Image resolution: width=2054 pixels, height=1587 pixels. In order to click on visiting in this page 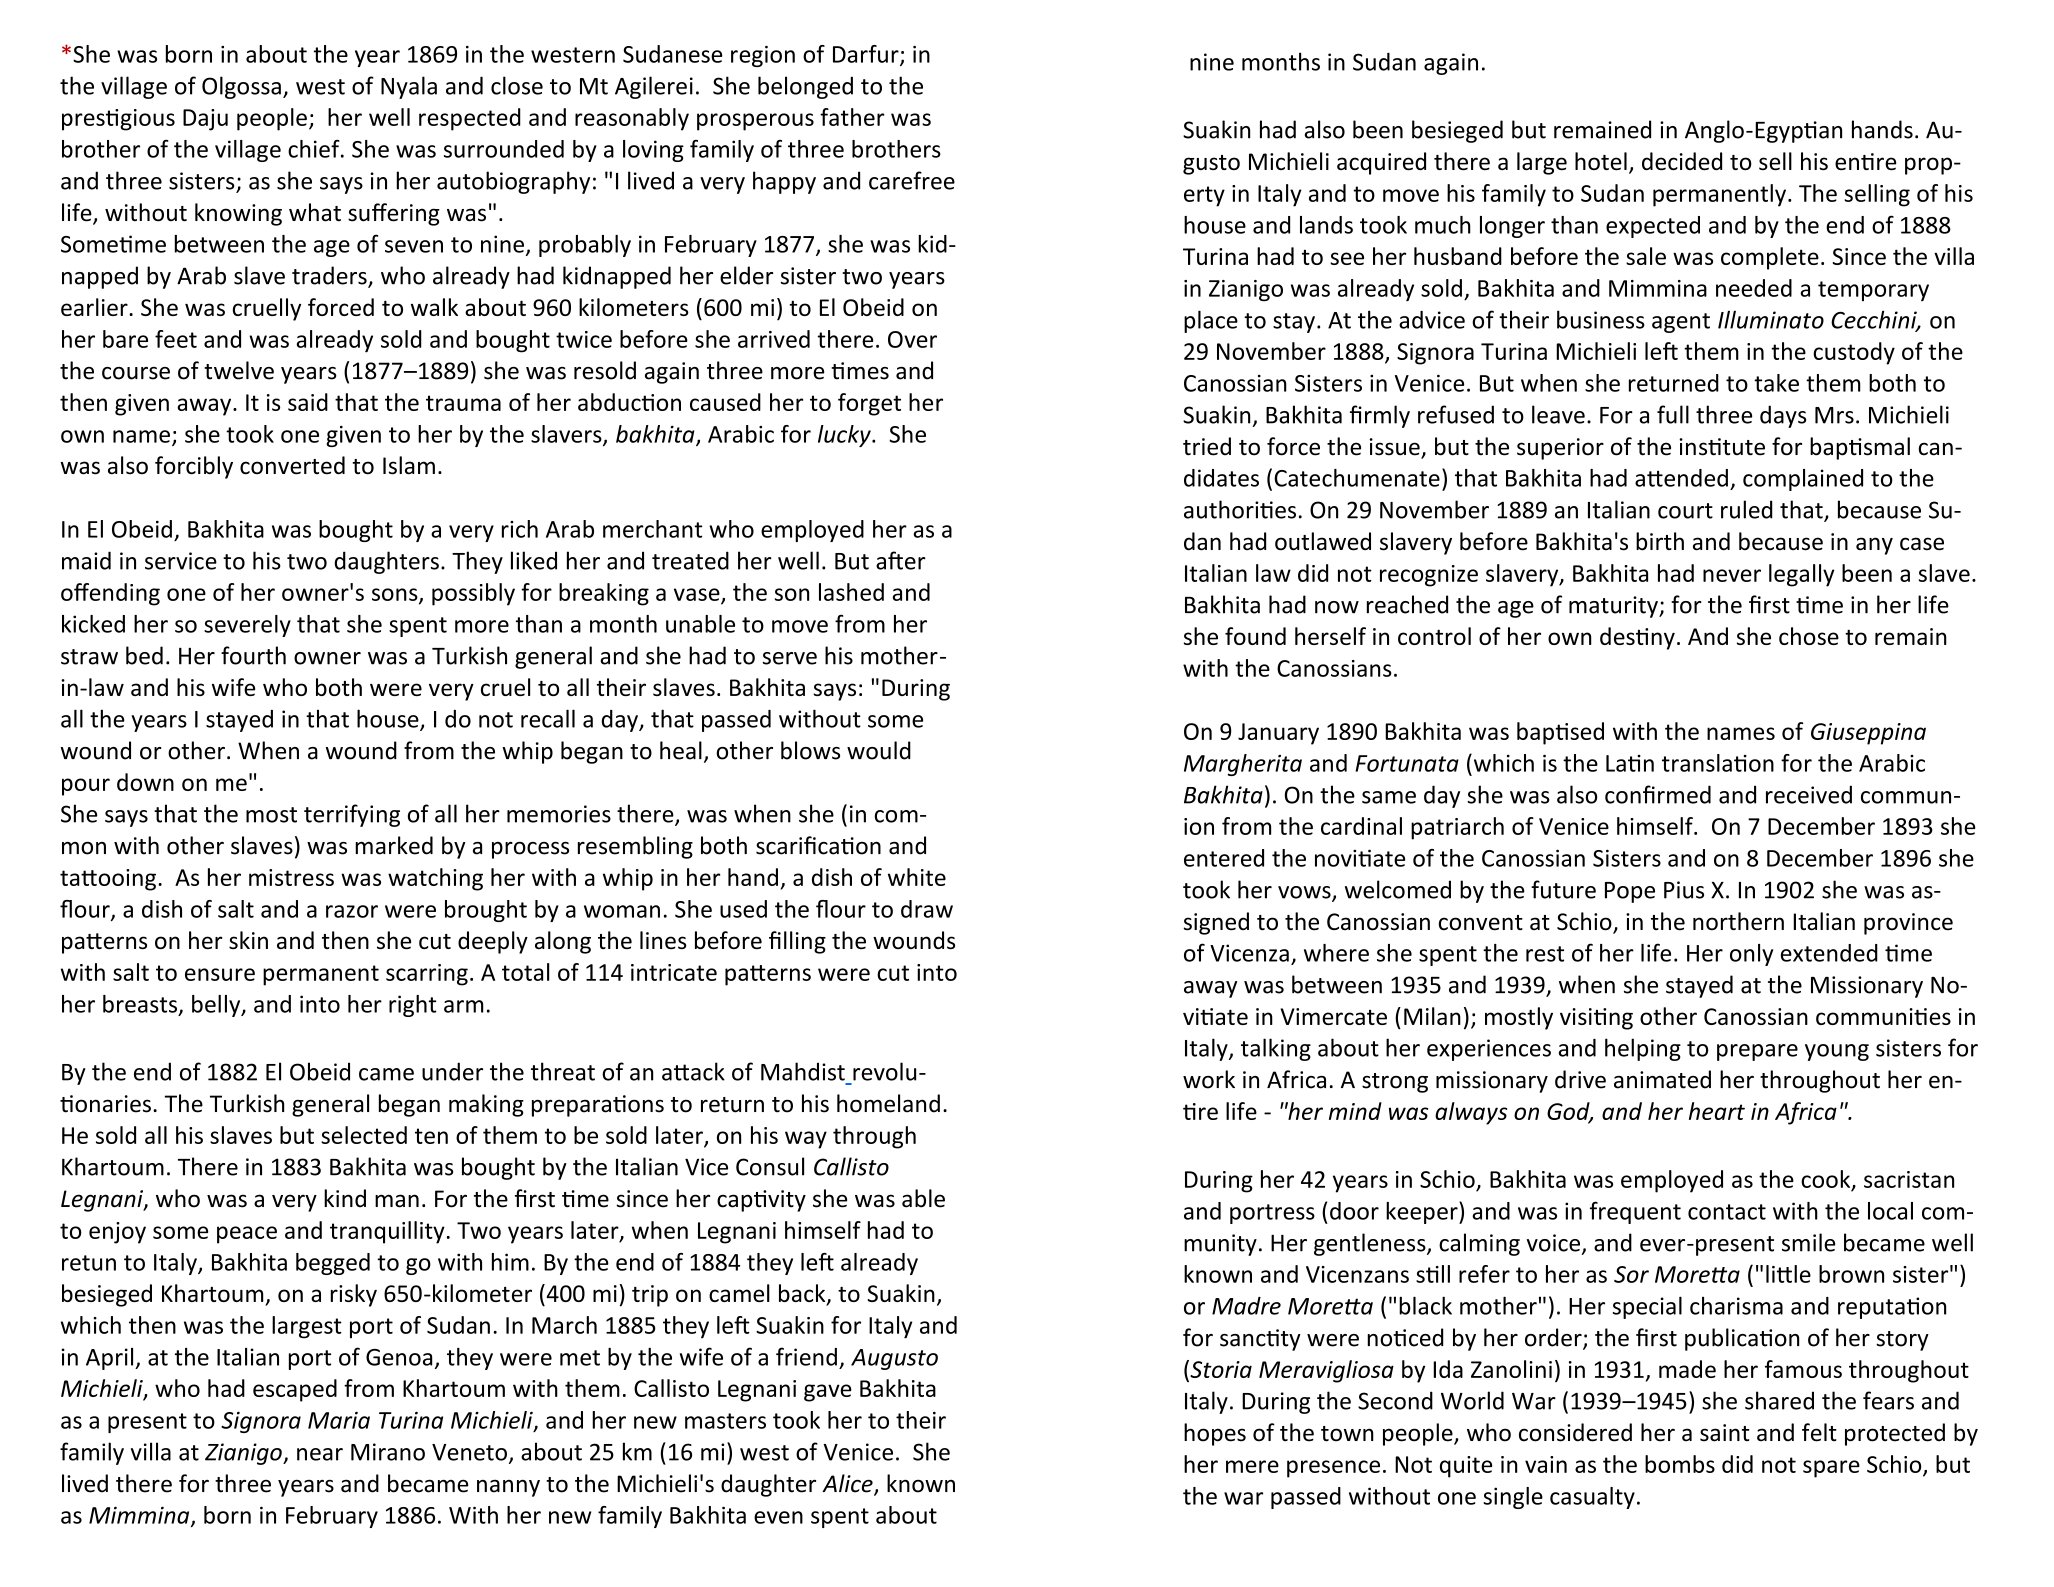, I will do `click(1596, 1019)`.
